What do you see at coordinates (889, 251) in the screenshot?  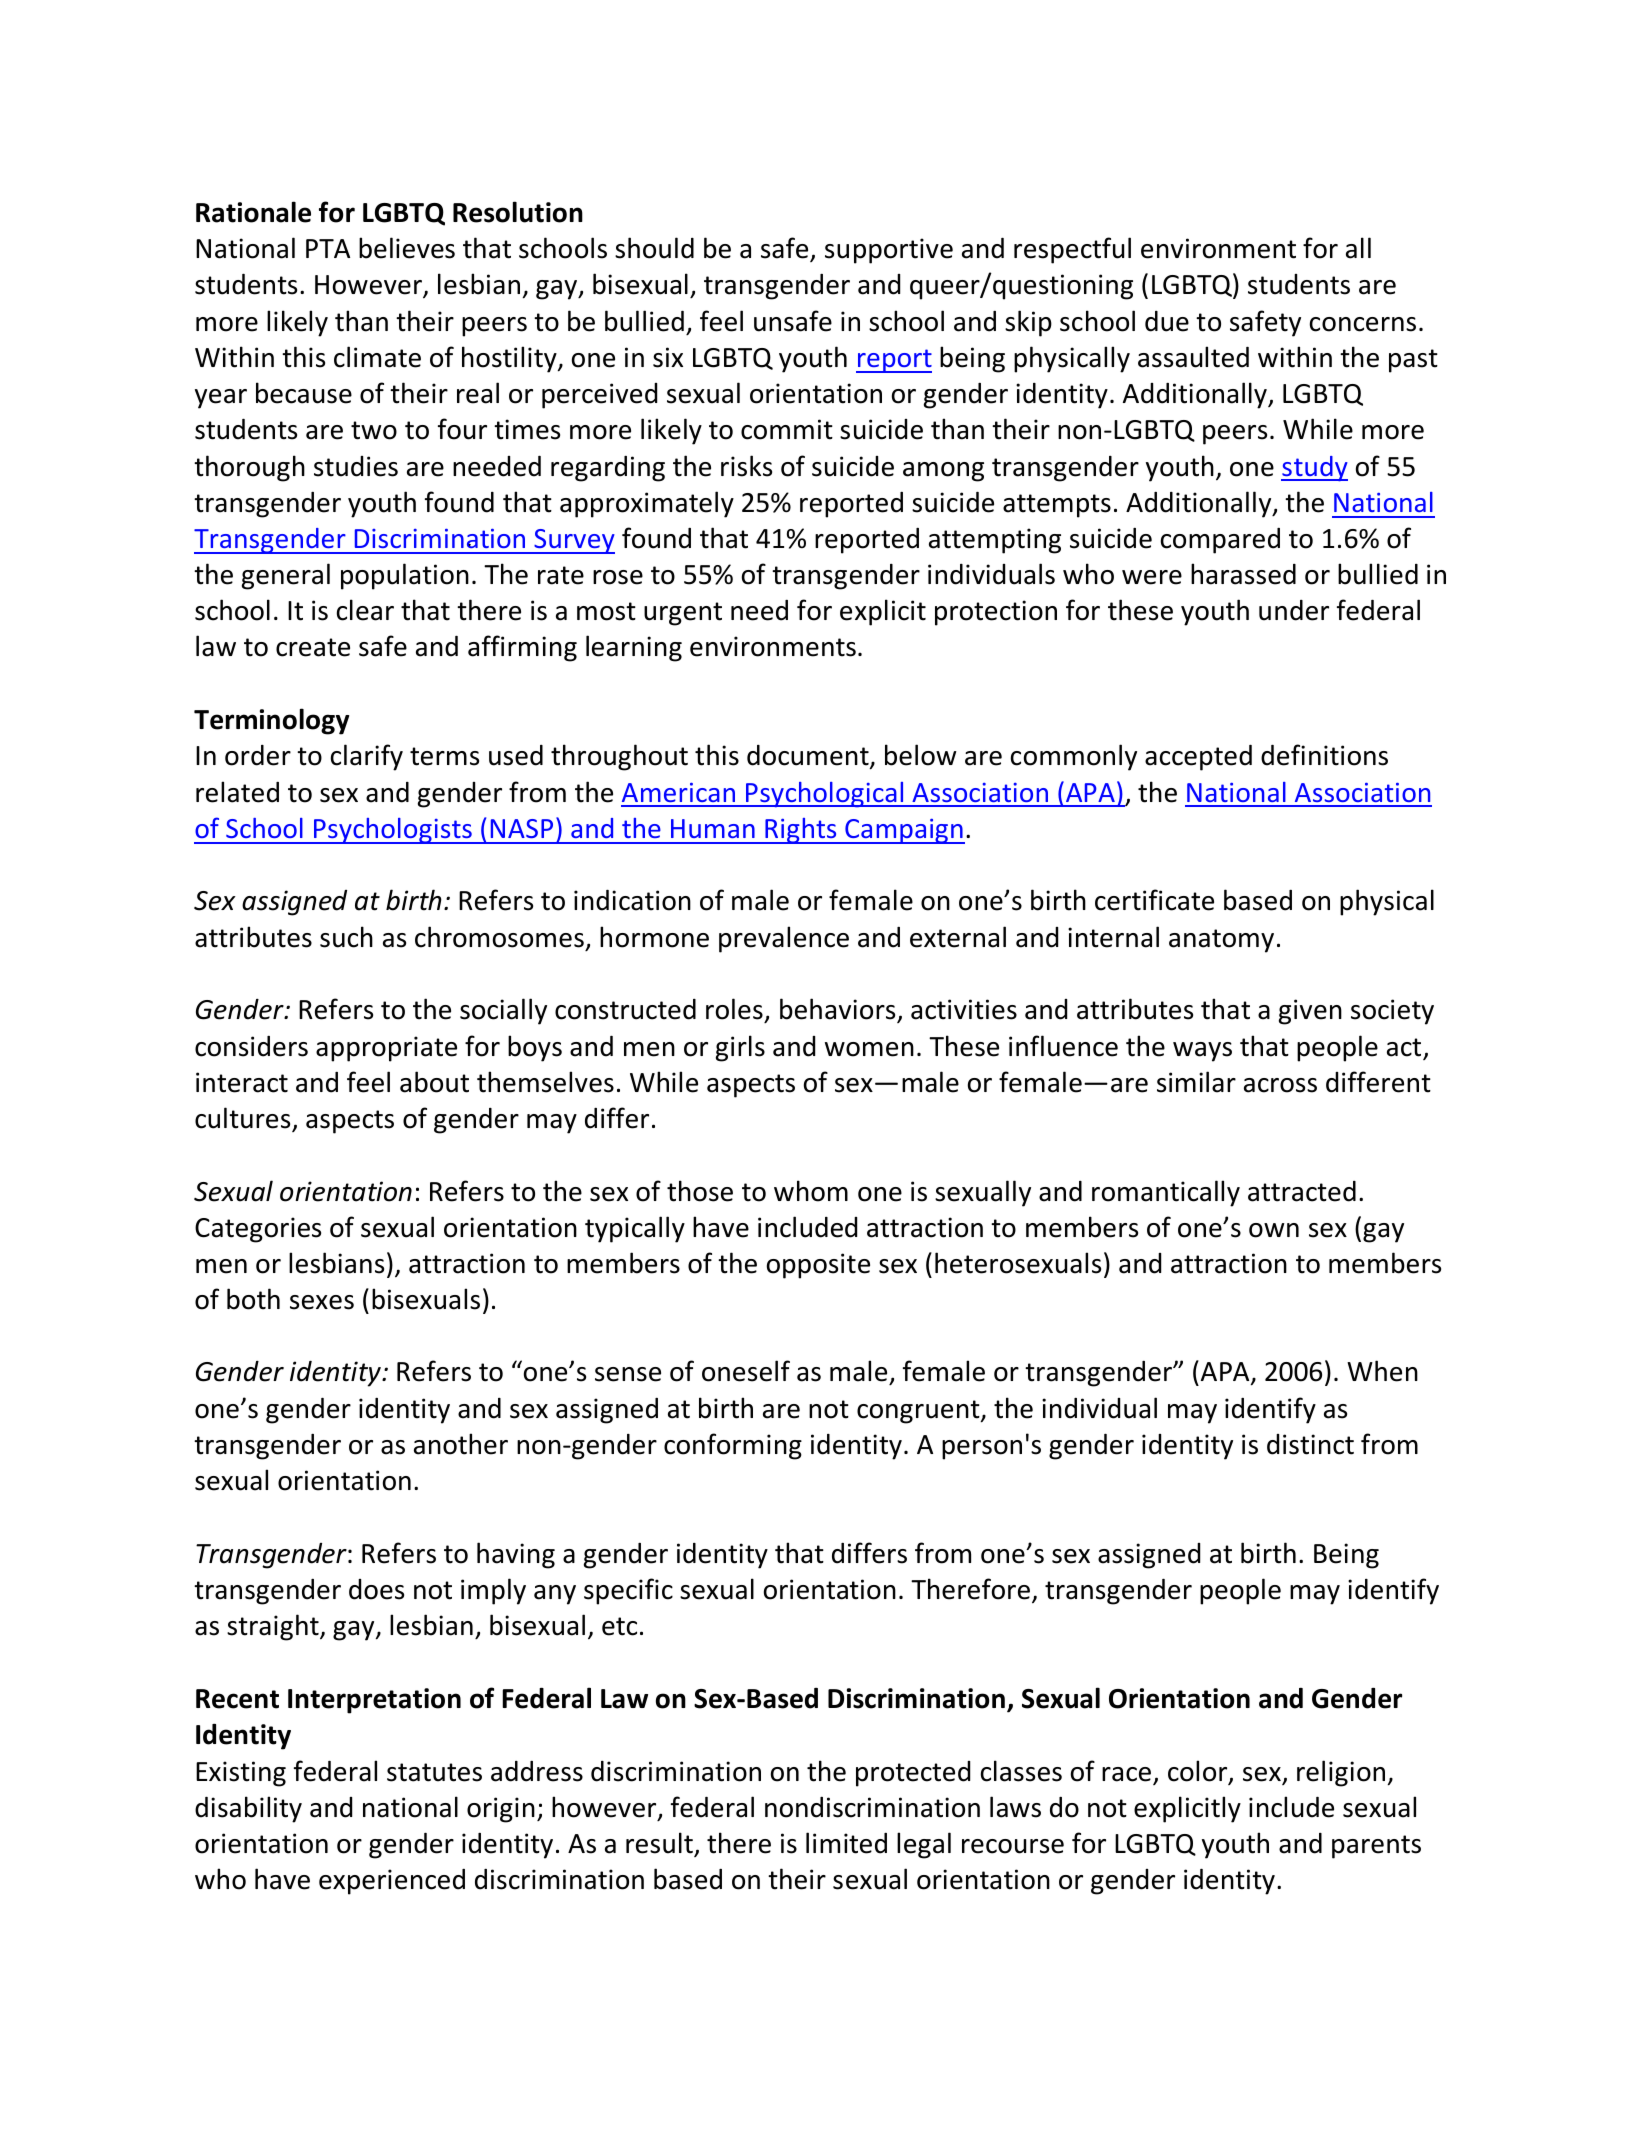 I see `supportive` at bounding box center [889, 251].
